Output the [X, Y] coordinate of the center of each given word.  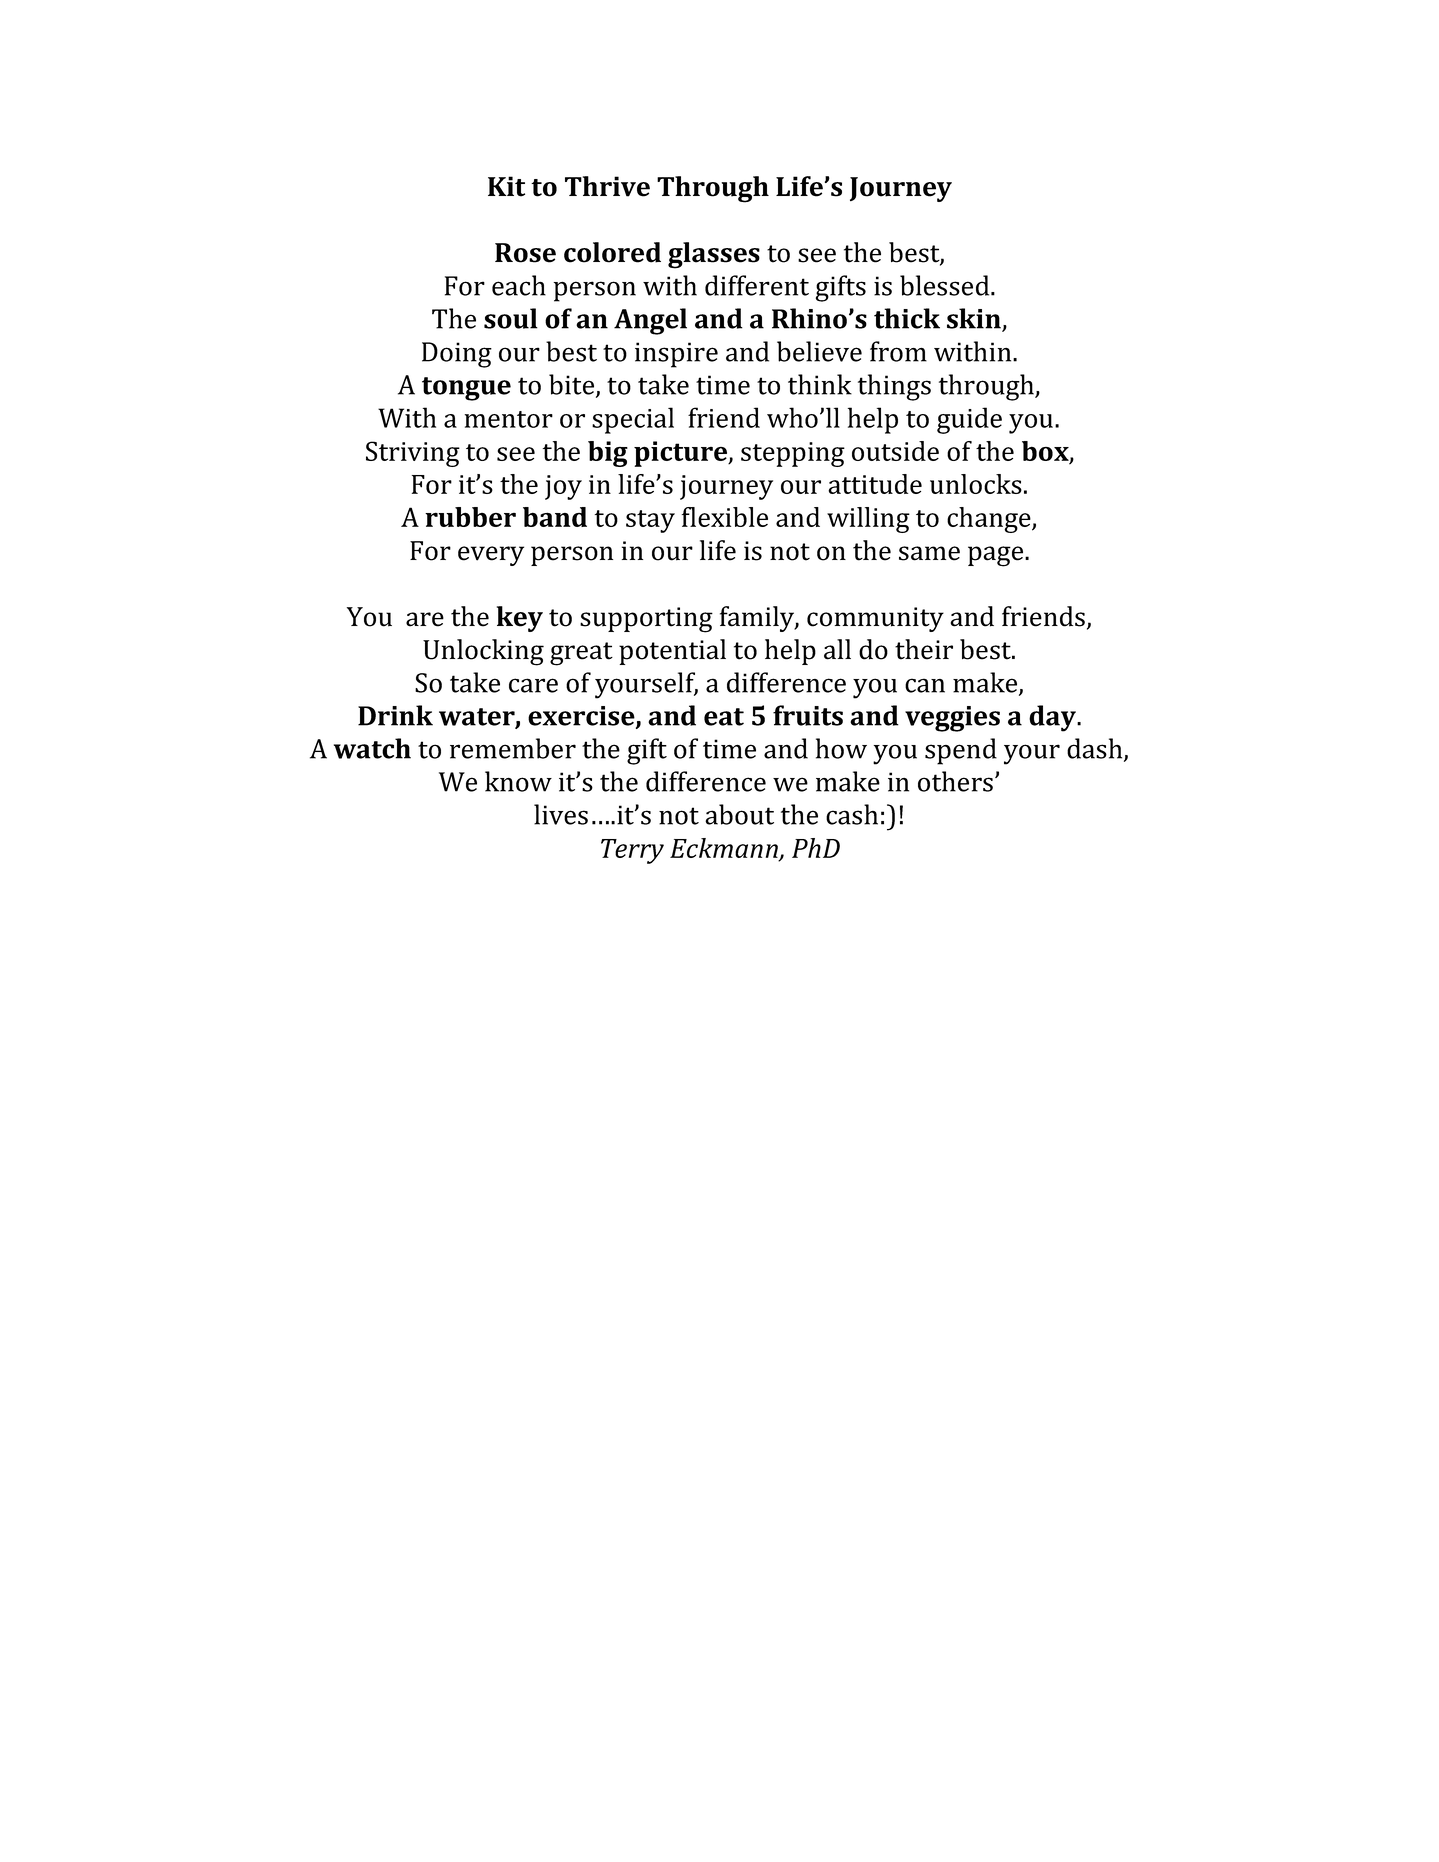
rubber [470, 517]
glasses [714, 255]
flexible [725, 517]
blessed [946, 285]
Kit [506, 186]
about [739, 814]
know [518, 781]
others [955, 781]
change [990, 520]
